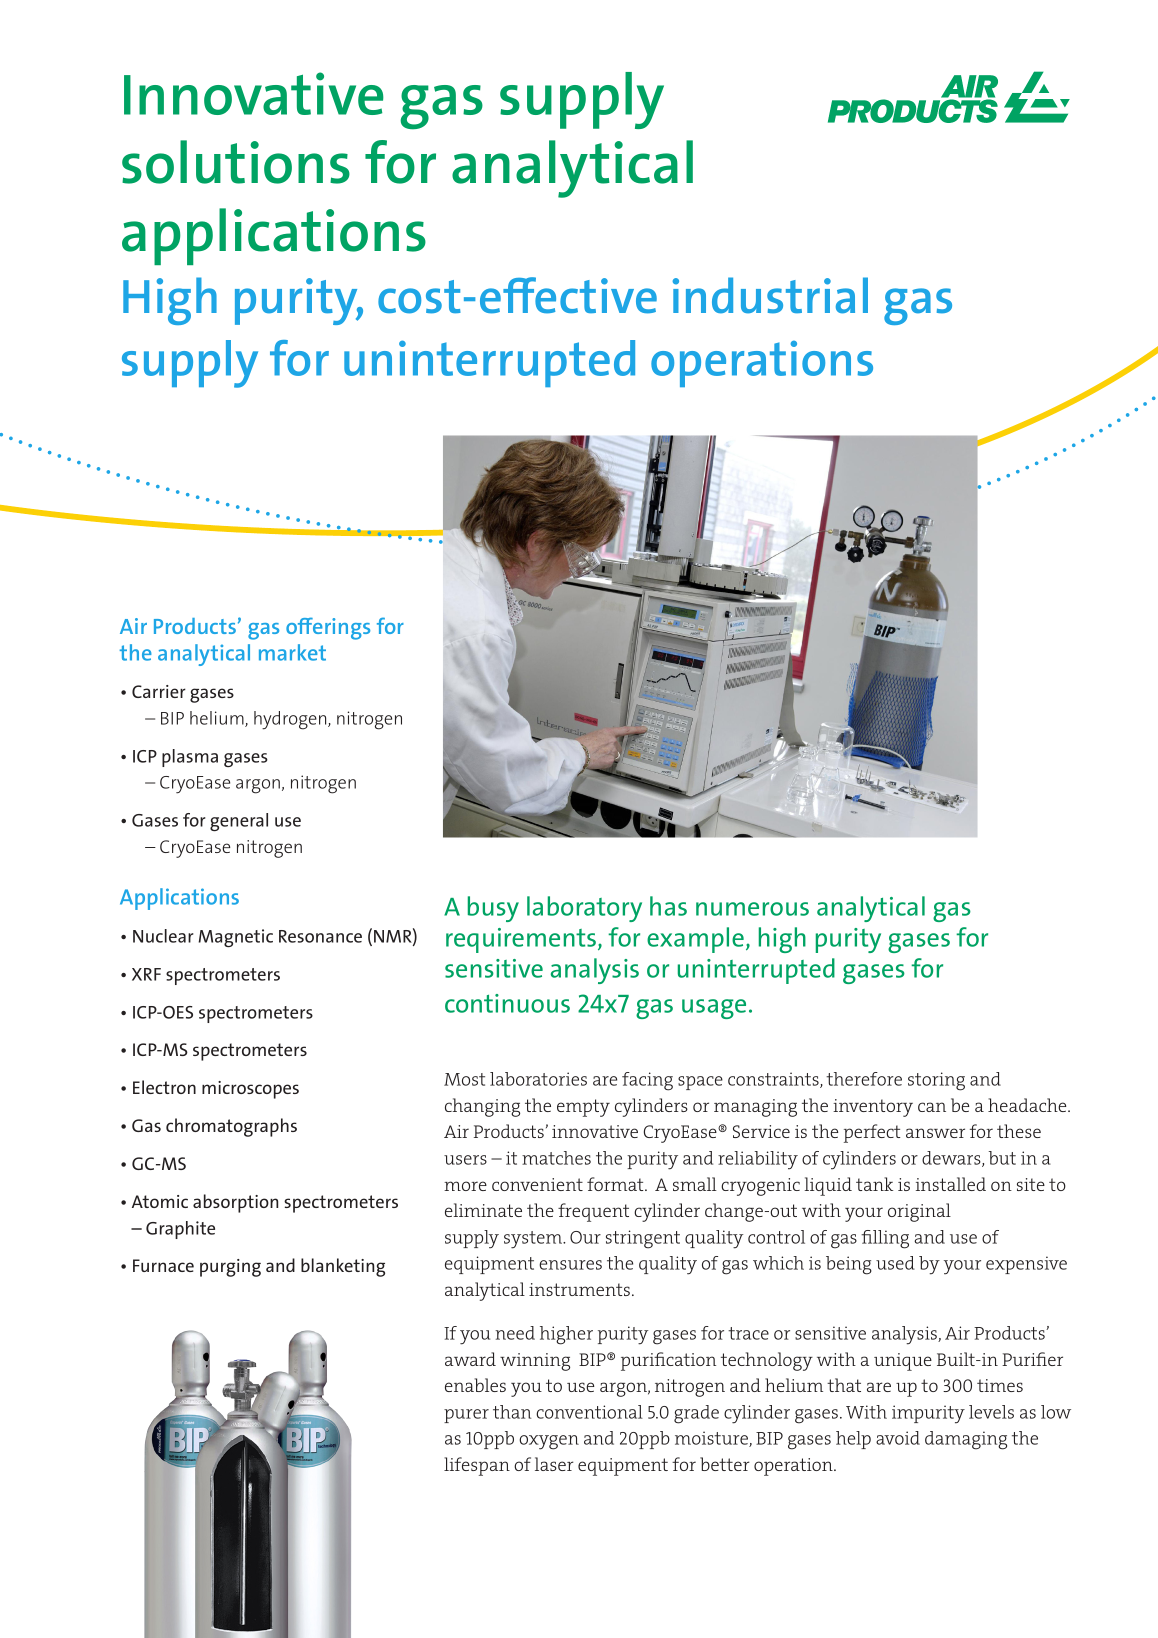 This image has width=1158, height=1638. What do you see at coordinates (770, 295) in the image?
I see `industrial` at bounding box center [770, 295].
